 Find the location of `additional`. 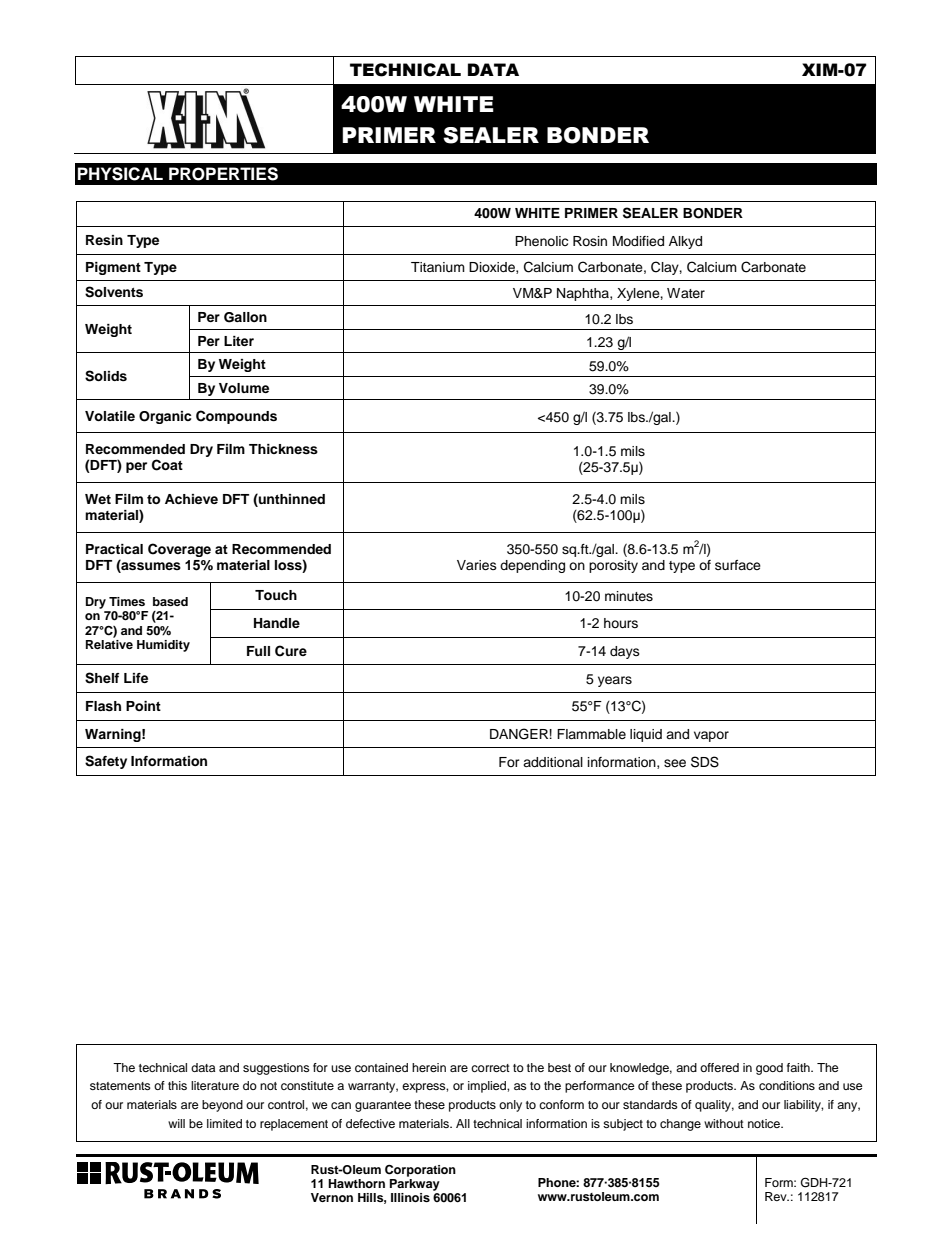

additional is located at coordinates (553, 762).
